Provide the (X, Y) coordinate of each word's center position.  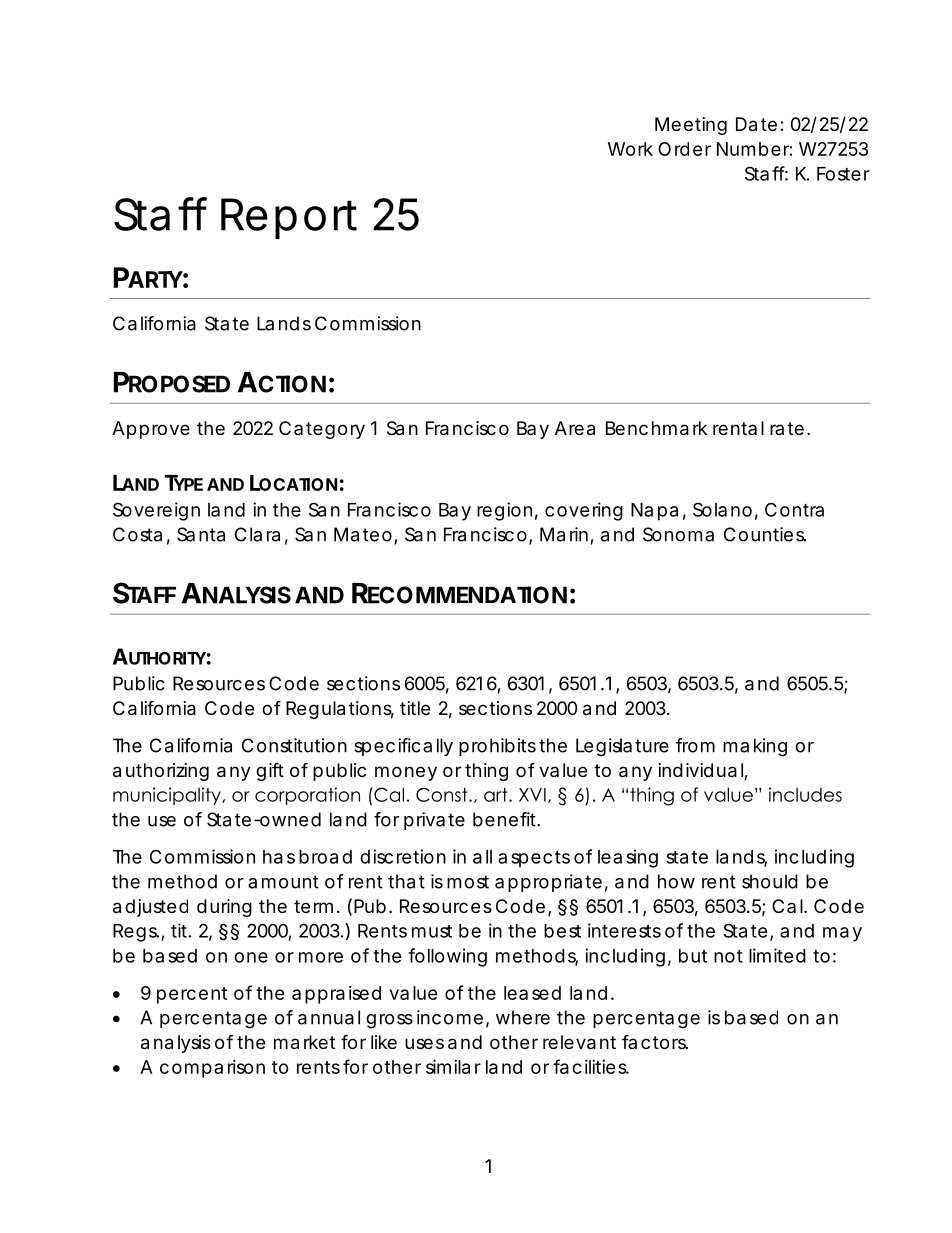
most (468, 882)
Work (630, 149)
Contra (794, 509)
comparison (212, 1069)
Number (754, 149)
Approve (151, 430)
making (755, 747)
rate (787, 428)
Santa (201, 534)
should (770, 881)
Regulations (340, 710)
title (415, 708)
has (279, 857)
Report (289, 218)
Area (575, 428)
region (504, 511)
